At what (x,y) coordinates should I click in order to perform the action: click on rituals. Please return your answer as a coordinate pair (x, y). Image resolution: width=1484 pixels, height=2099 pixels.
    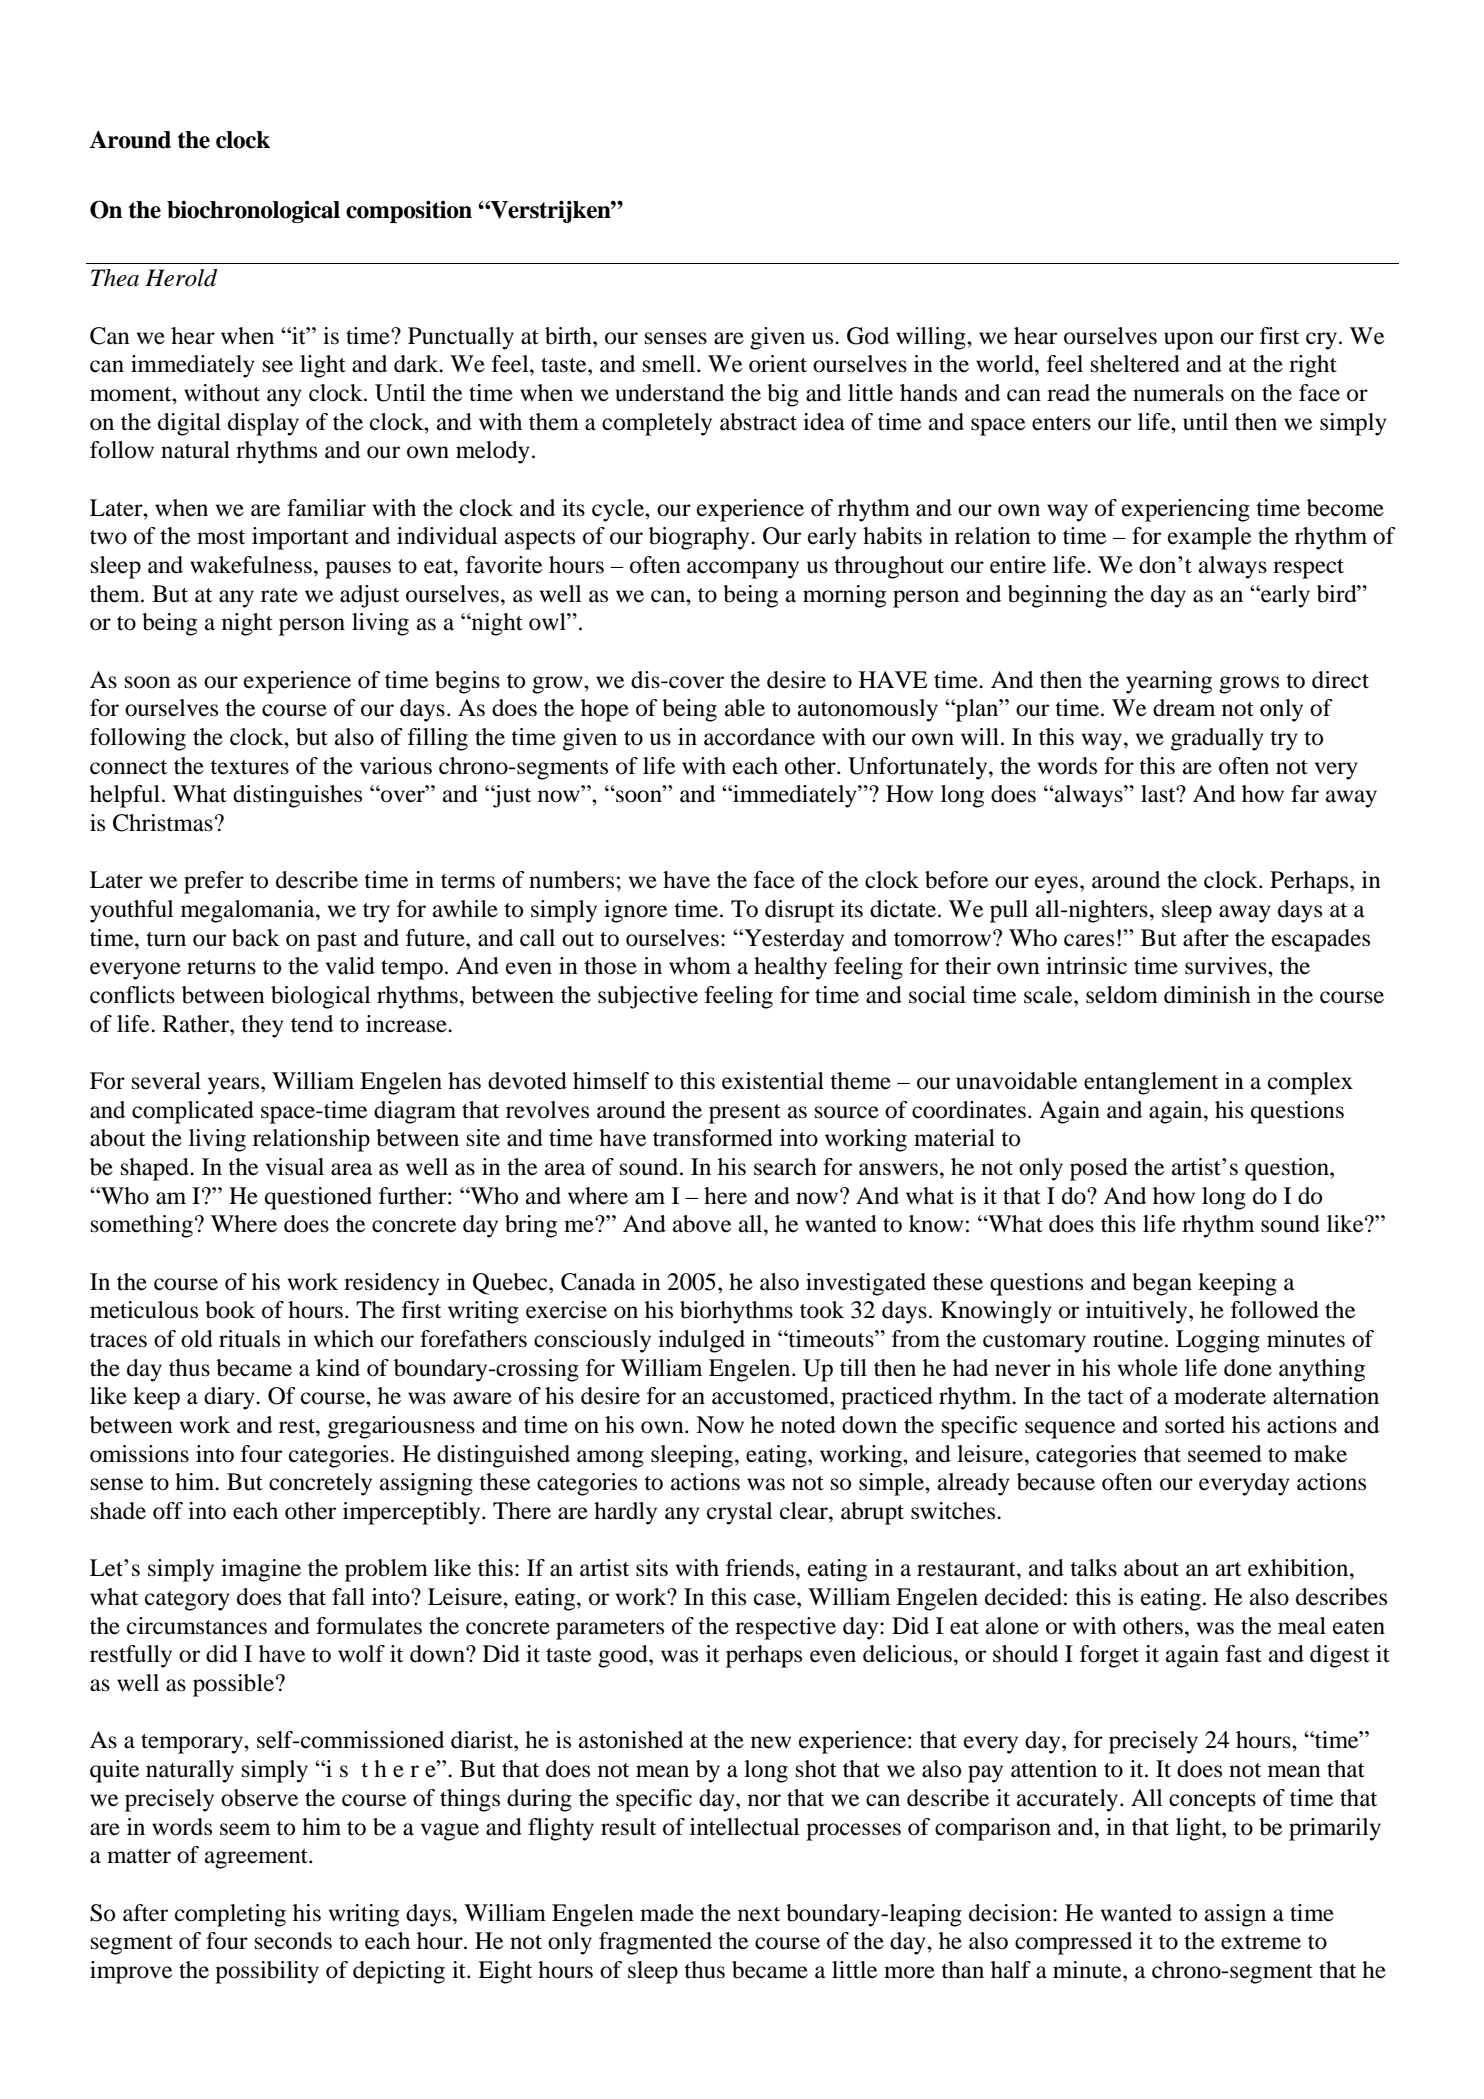
    Looking at the image, I should click on (249, 1339).
